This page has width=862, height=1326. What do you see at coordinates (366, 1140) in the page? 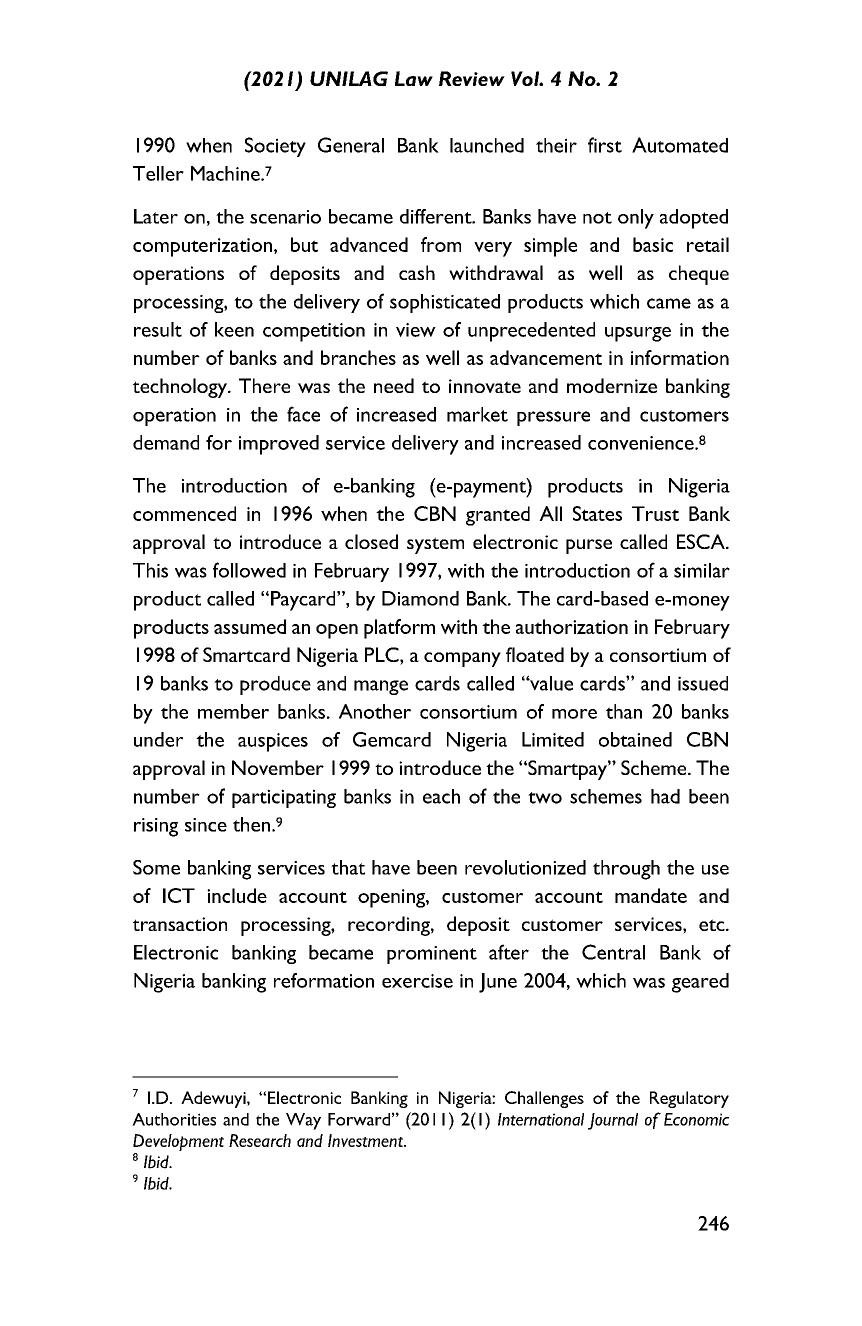
I see `Investment` at bounding box center [366, 1140].
